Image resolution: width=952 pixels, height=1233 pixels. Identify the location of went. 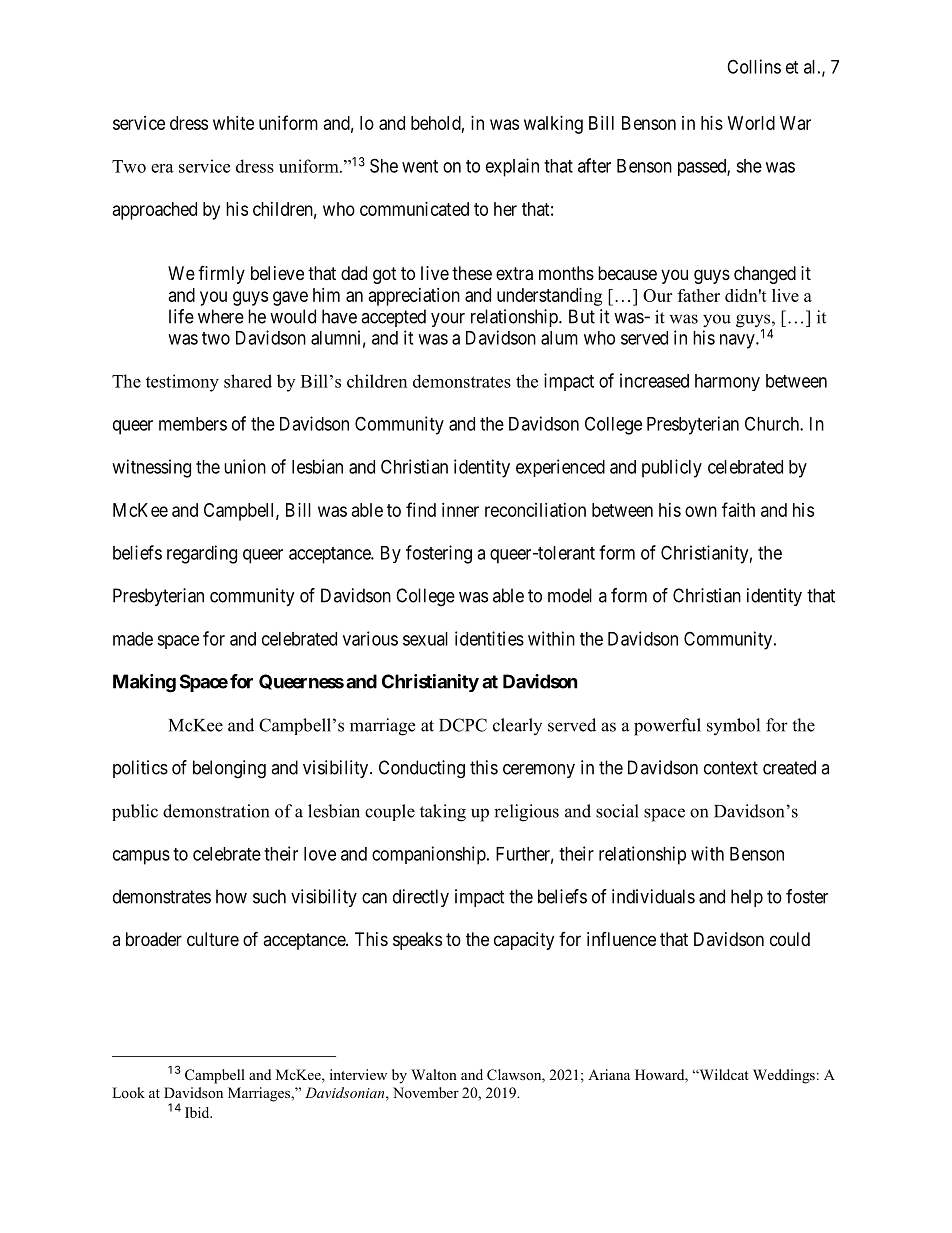
(420, 166).
